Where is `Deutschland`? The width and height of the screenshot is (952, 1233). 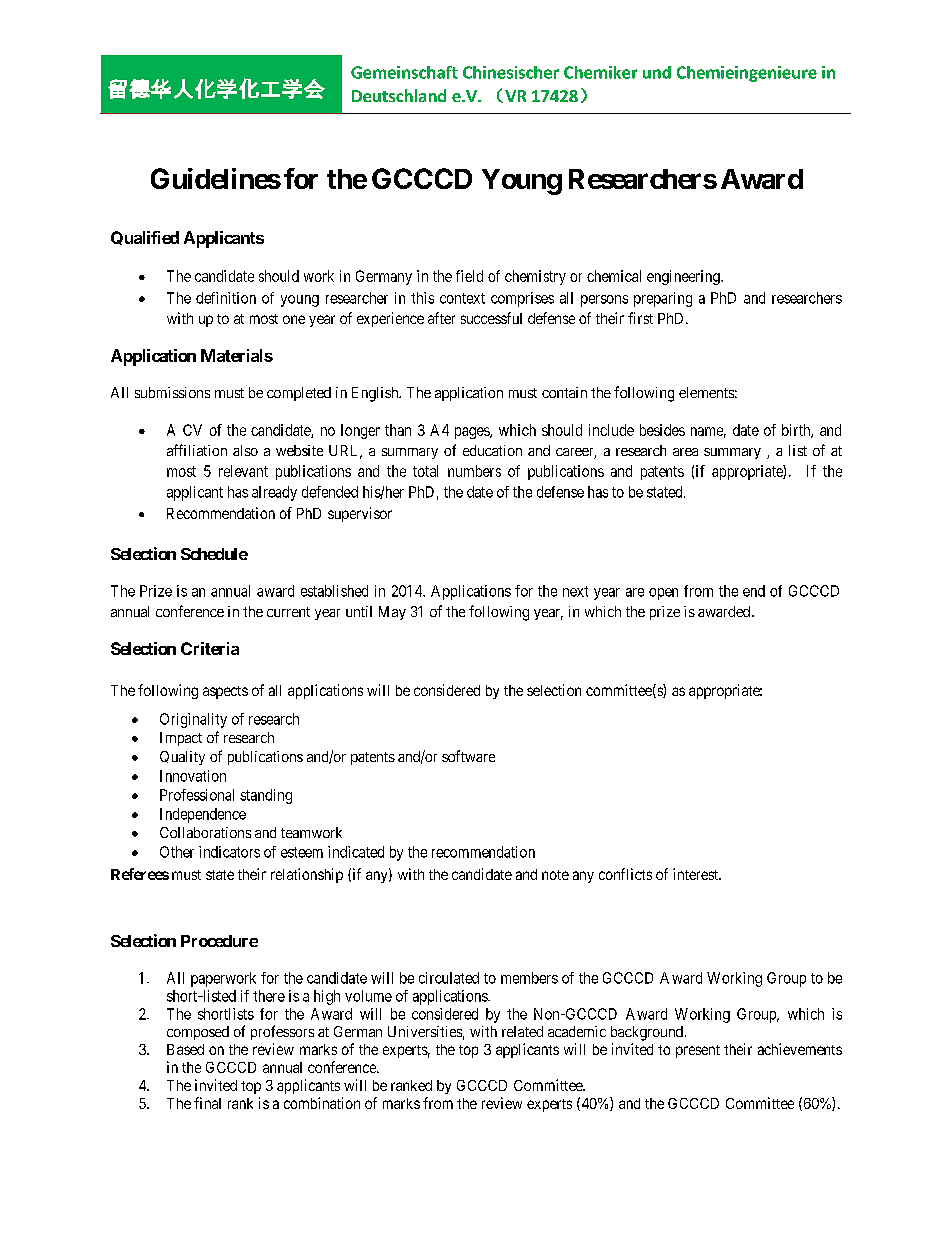 Deutschland is located at coordinates (399, 95).
